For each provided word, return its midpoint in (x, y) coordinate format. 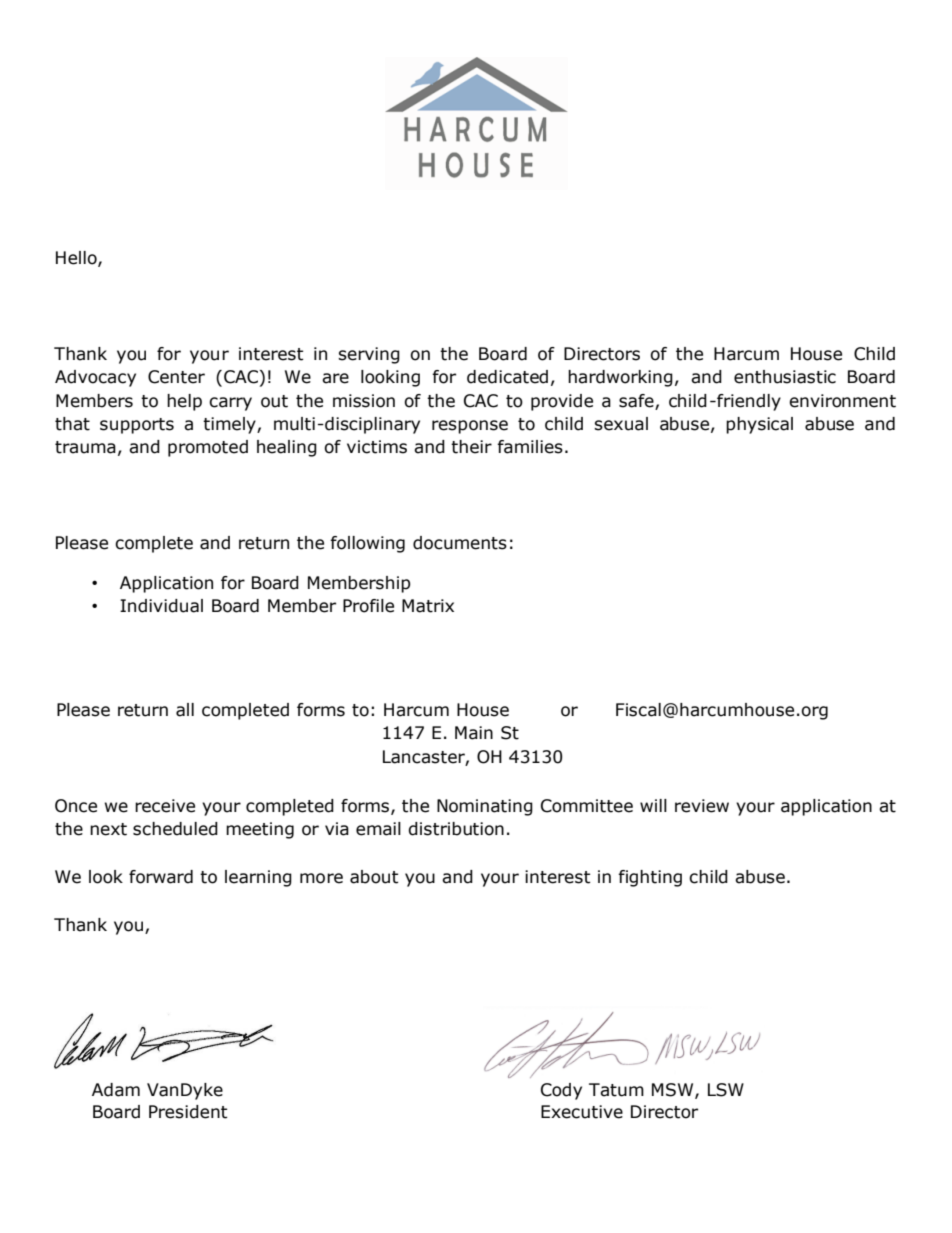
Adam (116, 1090)
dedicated (507, 377)
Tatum (616, 1090)
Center (176, 377)
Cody (561, 1091)
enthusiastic (785, 377)
